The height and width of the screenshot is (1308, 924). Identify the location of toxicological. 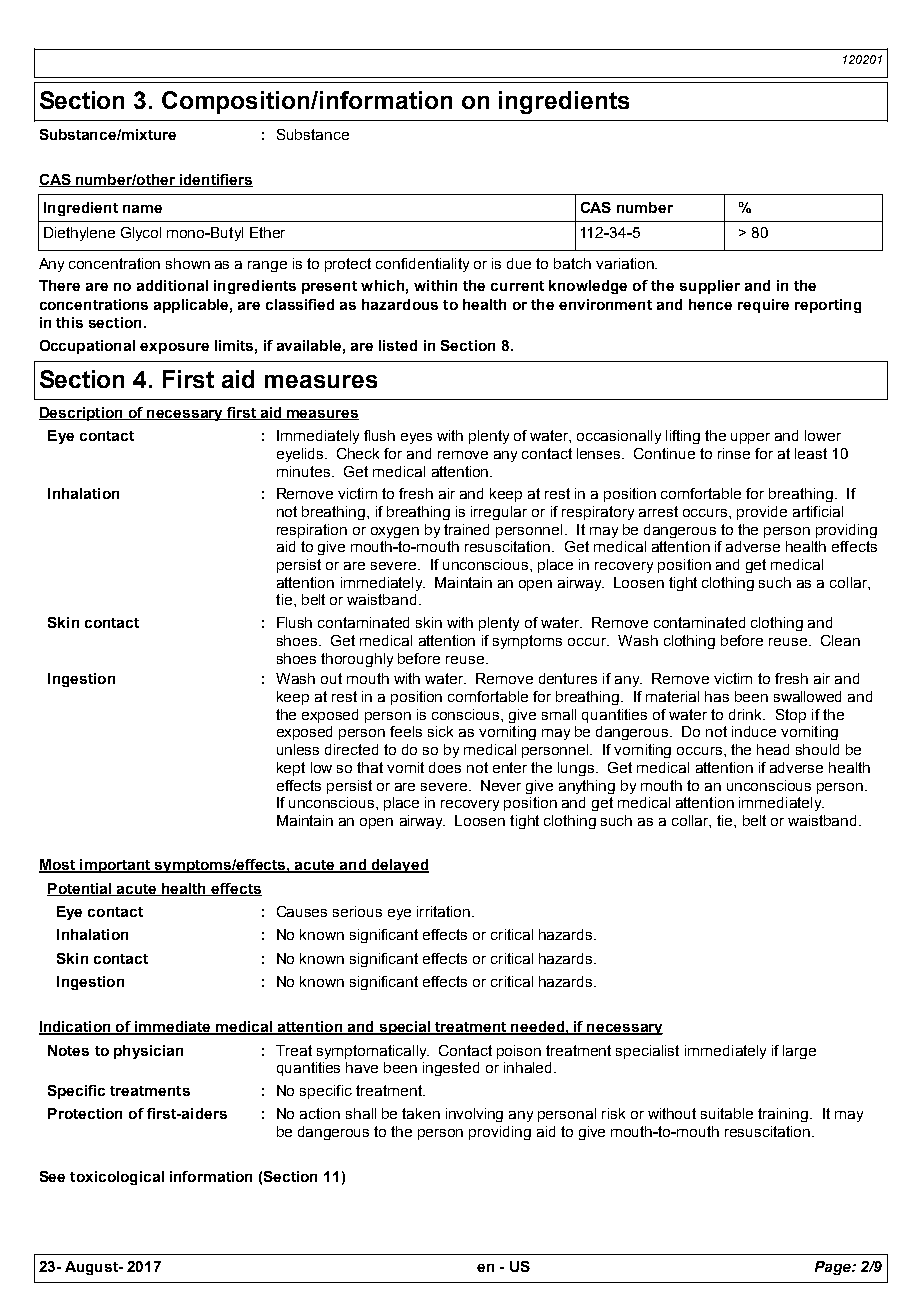
(117, 1178).
